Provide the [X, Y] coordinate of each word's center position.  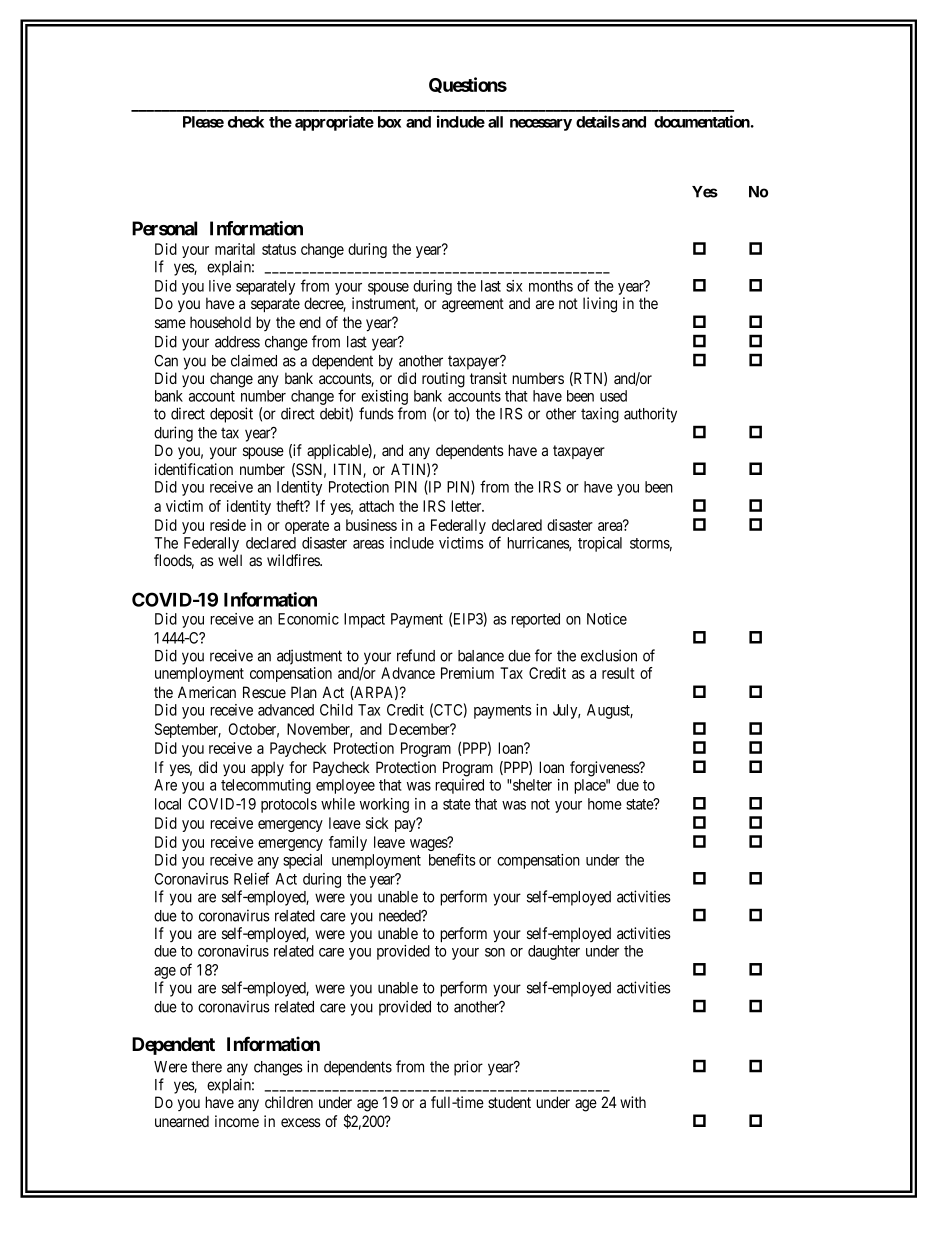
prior [468, 1068]
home [605, 804]
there [206, 1067]
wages [429, 844]
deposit [231, 415]
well [230, 560]
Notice [607, 619]
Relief [251, 878]
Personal [164, 228]
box [389, 122]
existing [384, 399]
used [613, 396]
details [598, 121]
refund [416, 655]
